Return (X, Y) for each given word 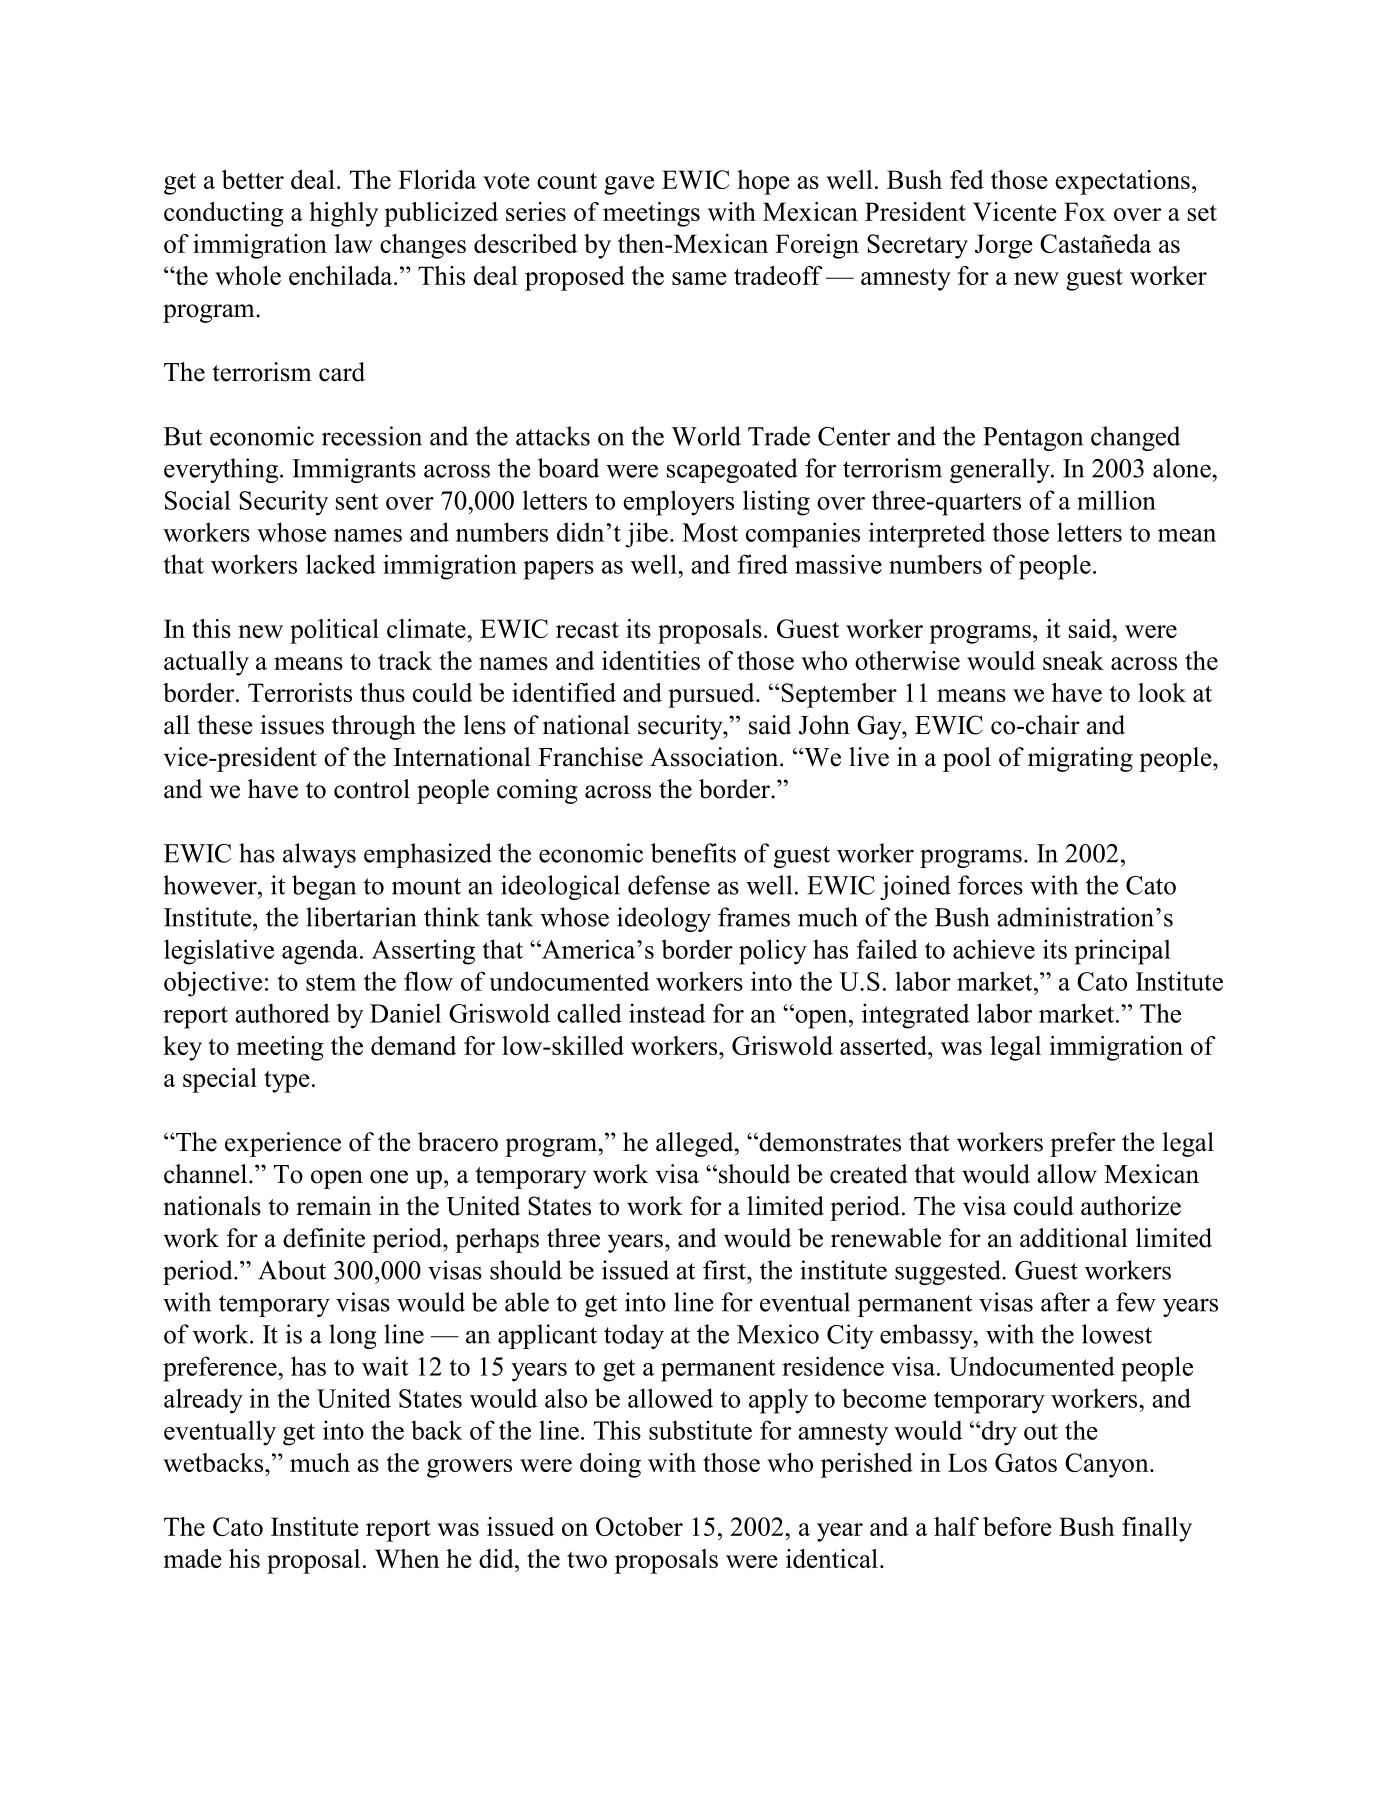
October (639, 1526)
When (407, 1558)
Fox (1085, 211)
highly (343, 214)
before (1017, 1526)
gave (629, 185)
